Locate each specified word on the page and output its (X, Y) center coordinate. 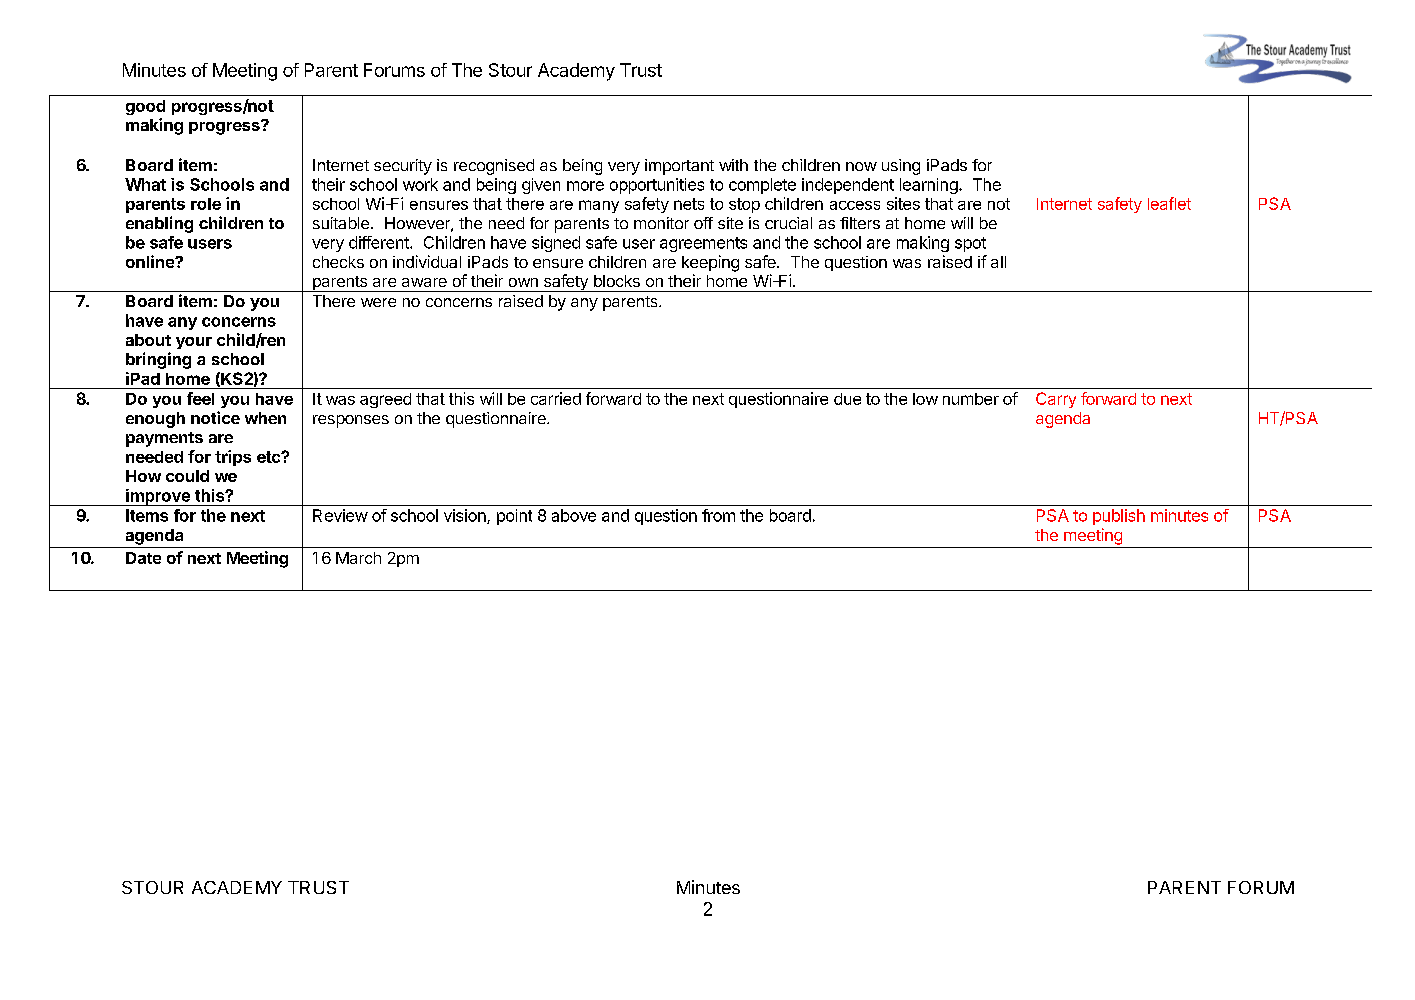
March (358, 558)
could (187, 476)
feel (200, 398)
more (585, 186)
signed (556, 244)
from (718, 515)
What (145, 184)
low (925, 399)
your (194, 343)
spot (970, 244)
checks (338, 262)
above (574, 515)
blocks (617, 281)
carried (556, 398)
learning (930, 186)
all (998, 262)
